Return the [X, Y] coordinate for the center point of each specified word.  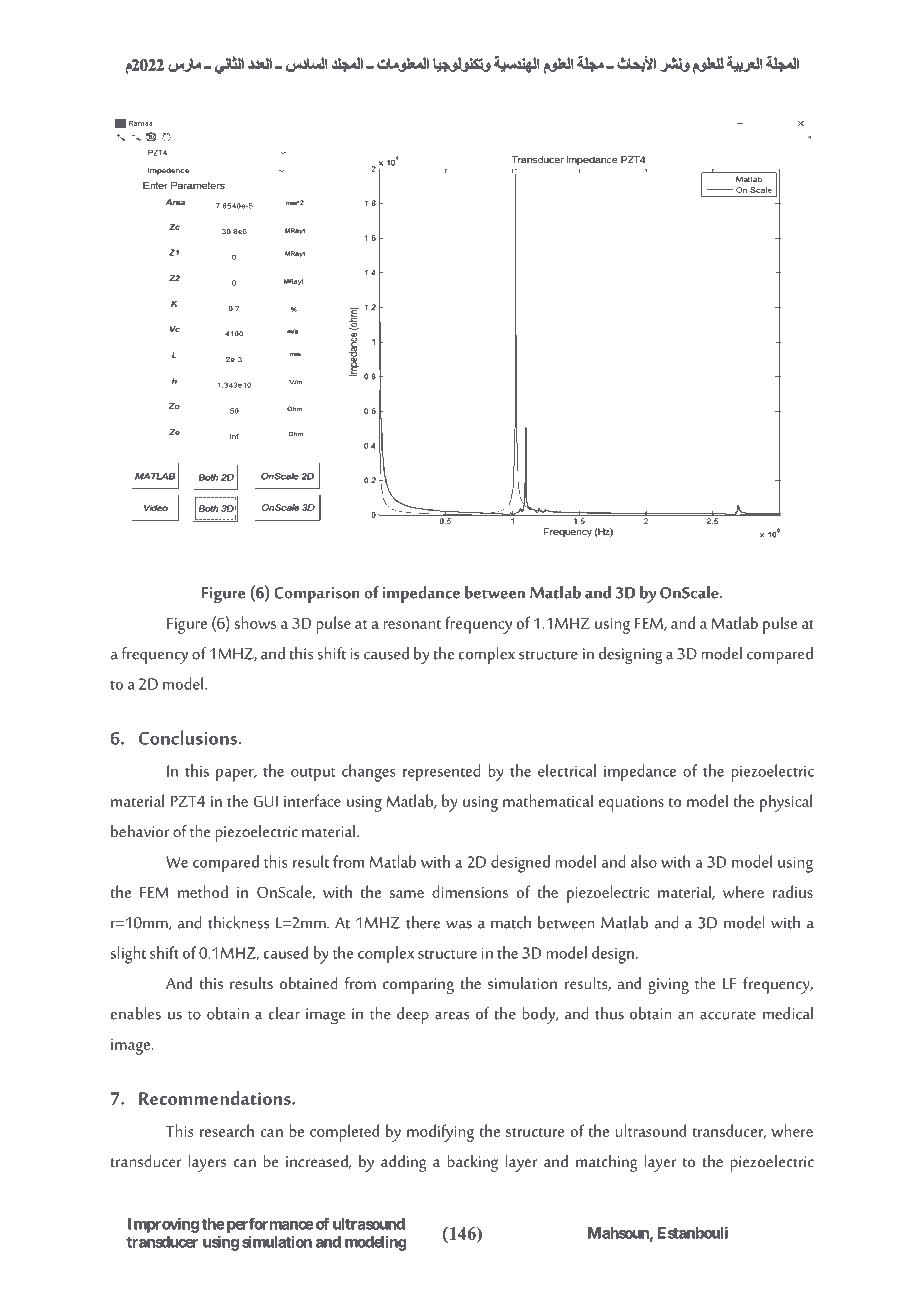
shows [255, 622]
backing [472, 1163]
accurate [728, 1015]
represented [441, 773]
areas [452, 1016]
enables [136, 1013]
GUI [266, 801]
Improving [163, 1225]
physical [786, 803]
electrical [567, 770]
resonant [412, 624]
